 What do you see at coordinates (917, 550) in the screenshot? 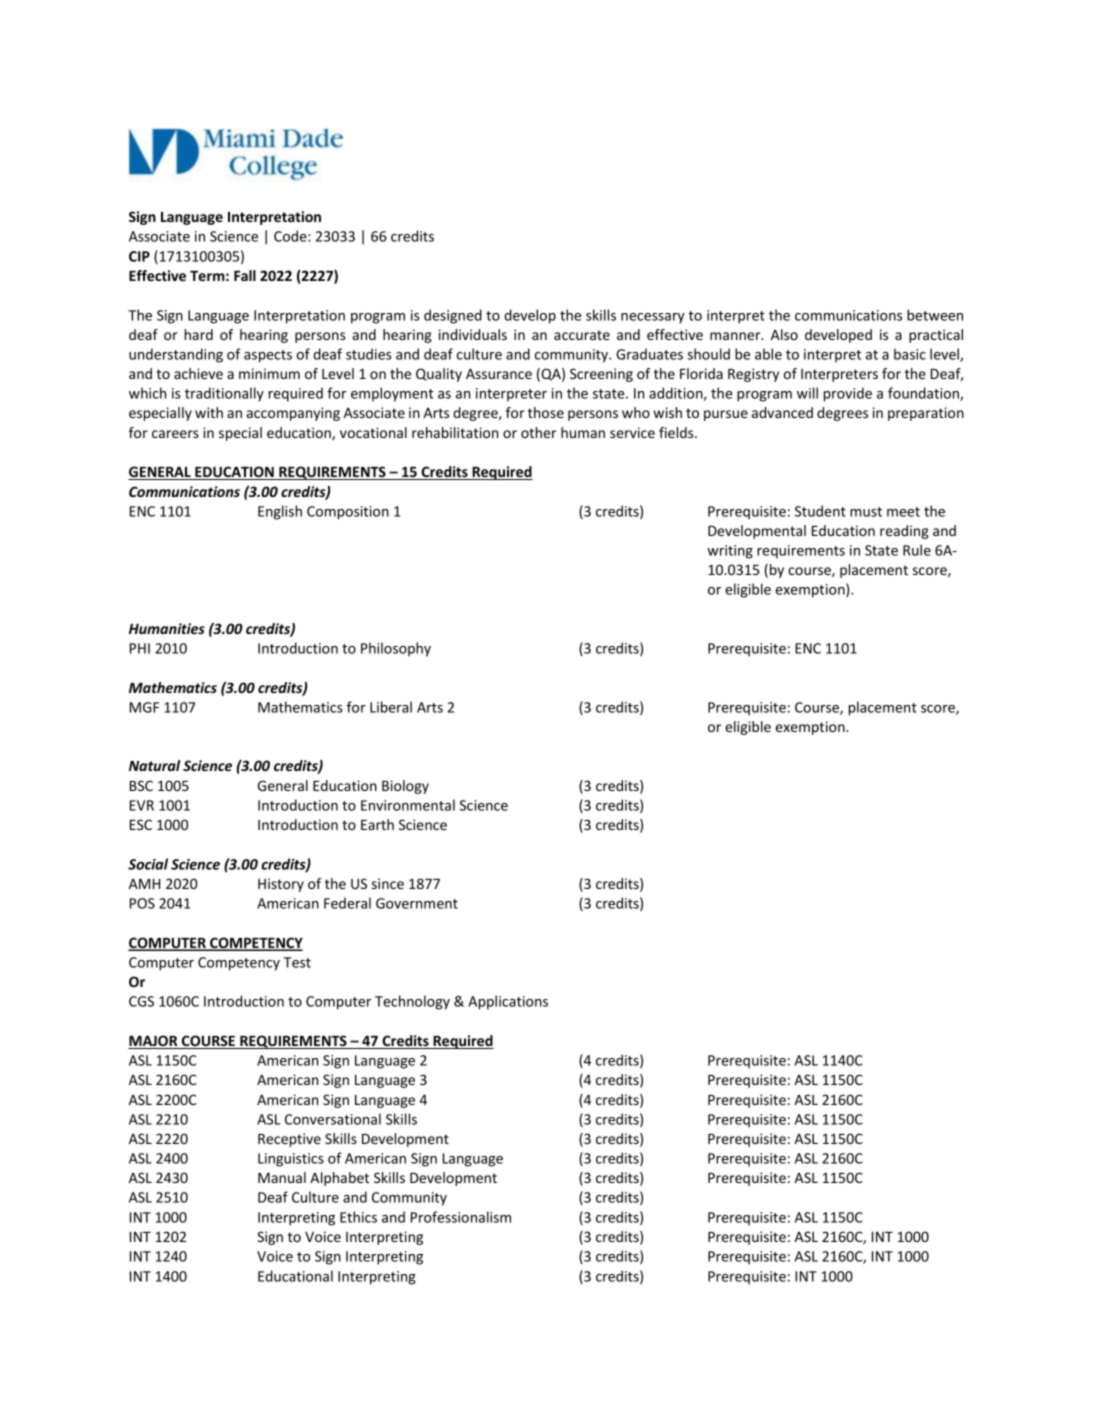
I see `Rule` at bounding box center [917, 550].
